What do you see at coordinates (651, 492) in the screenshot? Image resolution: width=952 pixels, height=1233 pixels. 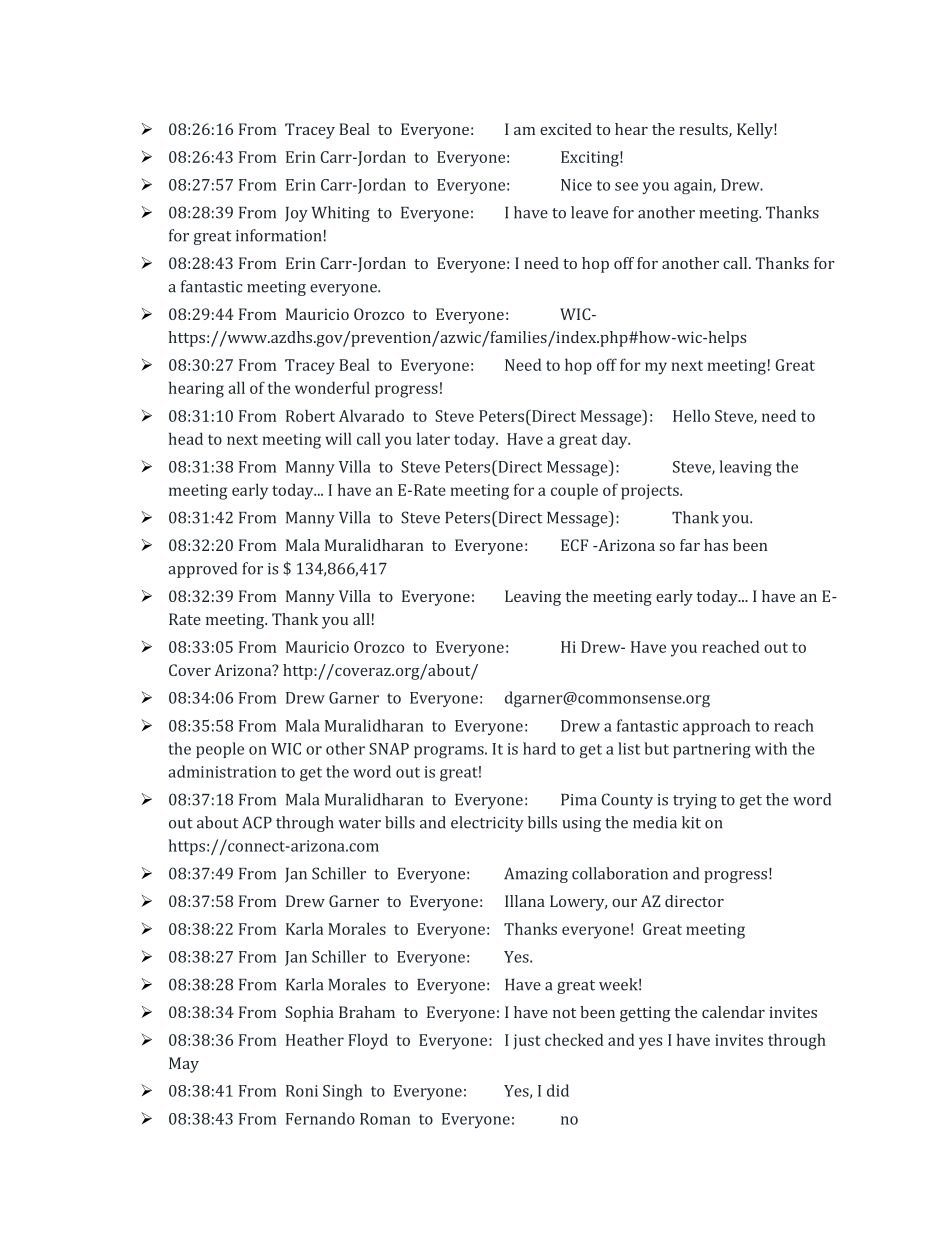 I see `projects` at bounding box center [651, 492].
